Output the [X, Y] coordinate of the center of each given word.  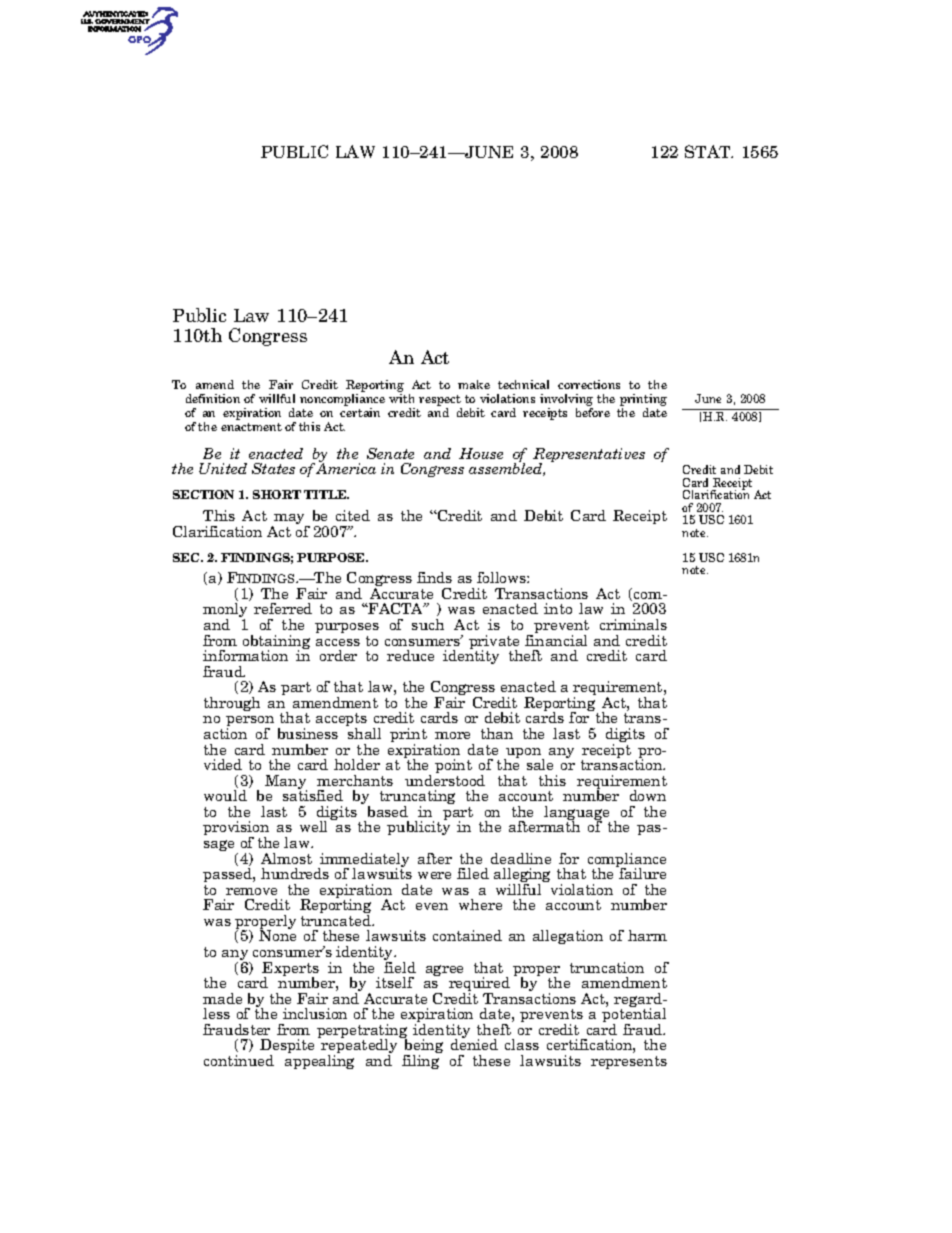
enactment [251, 427]
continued [239, 1060]
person [250, 723]
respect [440, 400]
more [452, 735]
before [593, 412]
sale [540, 764]
